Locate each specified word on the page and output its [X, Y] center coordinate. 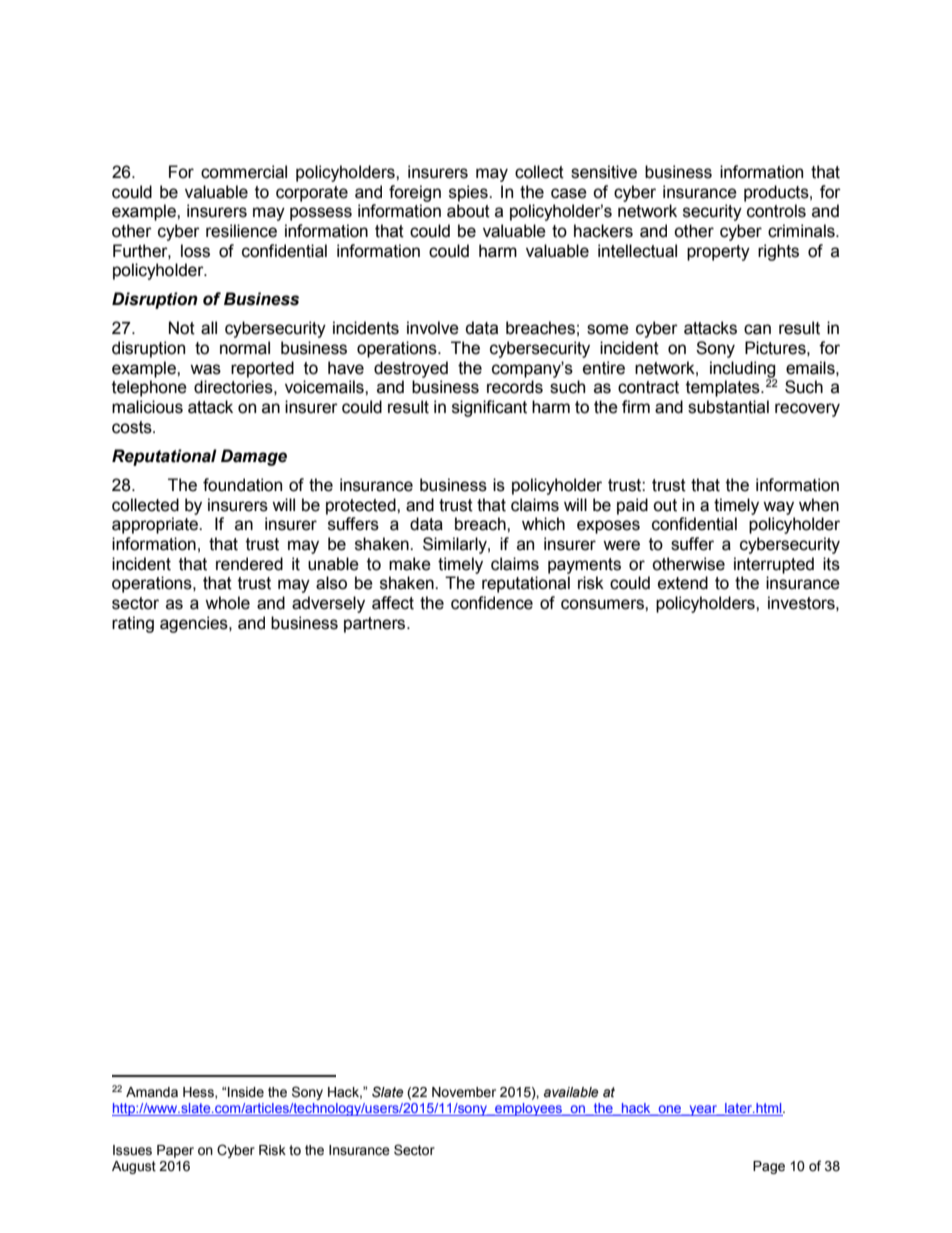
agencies [195, 624]
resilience [241, 231]
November [464, 1092]
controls [776, 211]
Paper [175, 1151]
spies [469, 193]
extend [683, 583]
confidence [492, 603]
